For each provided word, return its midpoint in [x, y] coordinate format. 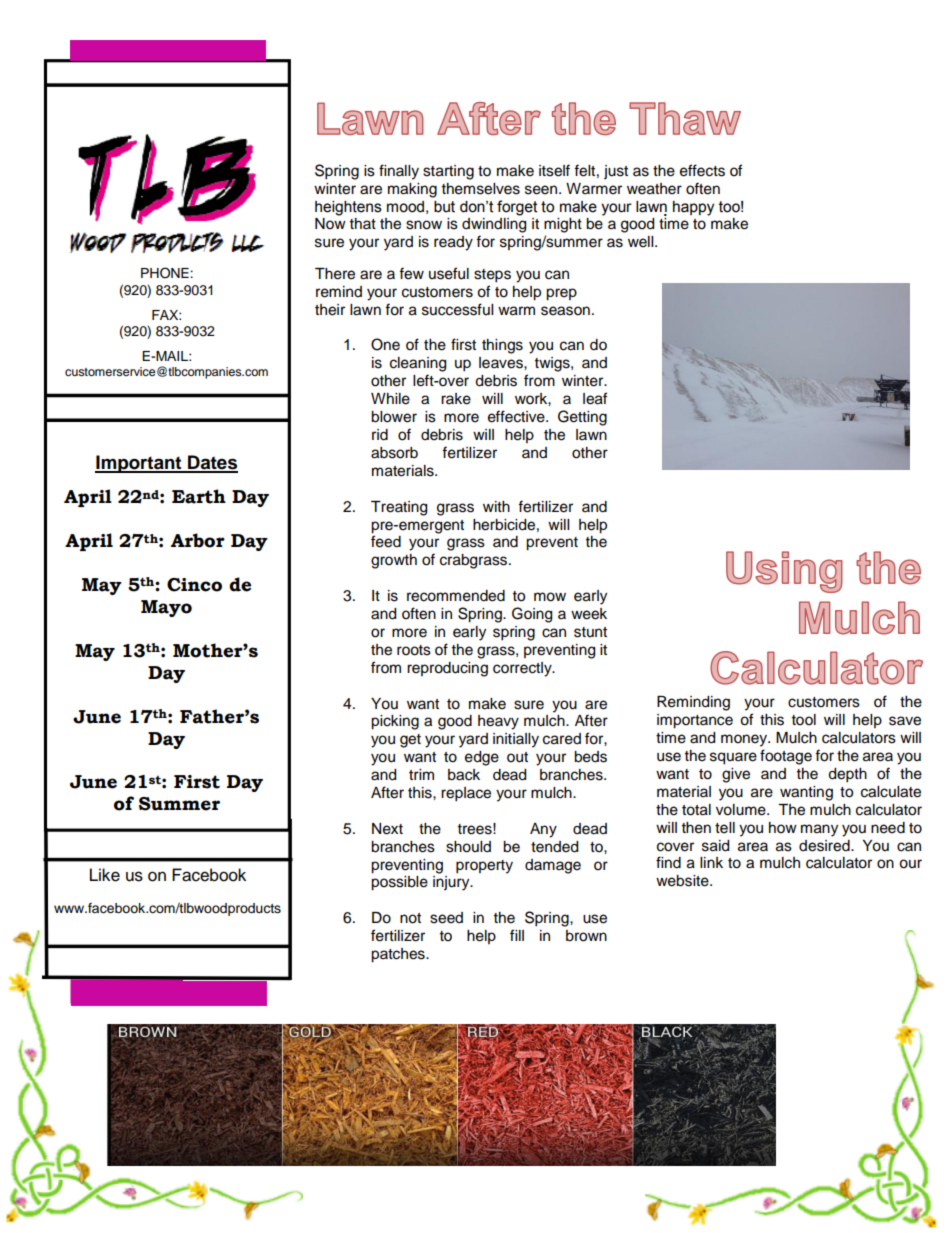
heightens [348, 208]
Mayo [166, 608]
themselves [481, 189]
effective [517, 416]
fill [517, 935]
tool [804, 720]
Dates [212, 463]
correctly [523, 669]
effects [702, 170]
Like [105, 875]
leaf [595, 398]
